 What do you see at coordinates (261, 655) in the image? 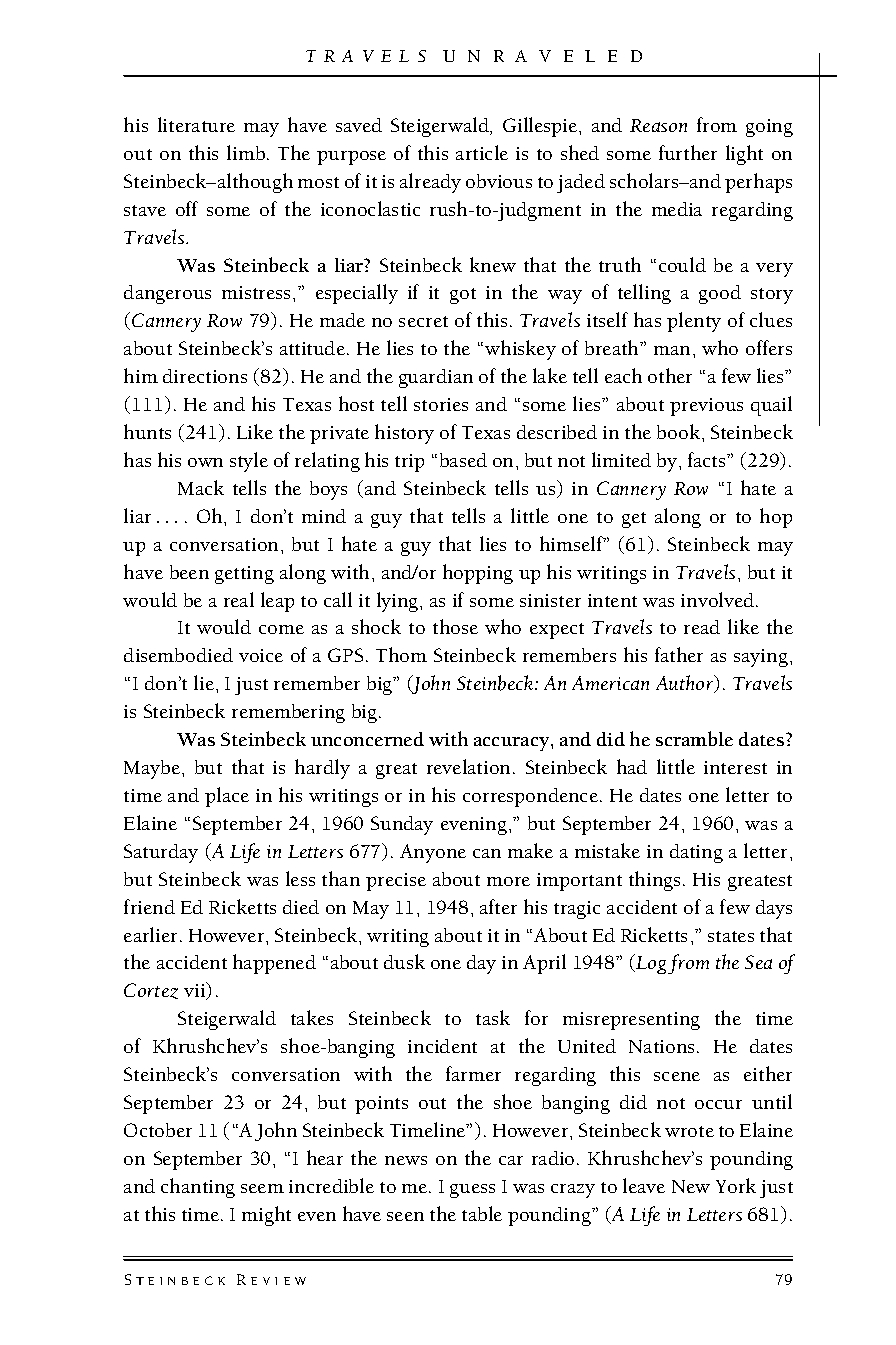
I see `voice` at bounding box center [261, 655].
